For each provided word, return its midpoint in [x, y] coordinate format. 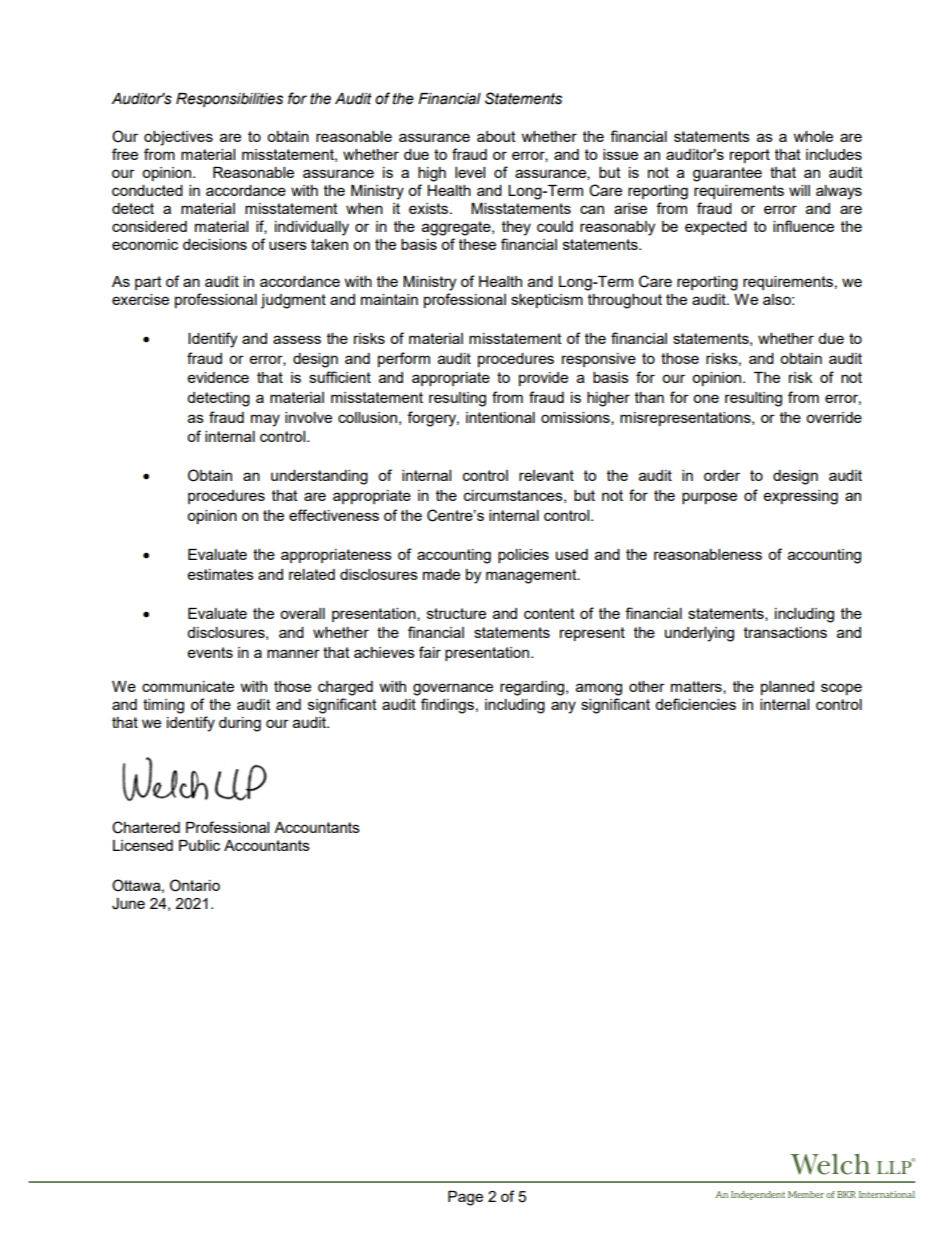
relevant [546, 475]
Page [465, 1198]
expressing [801, 497]
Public [199, 845]
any [563, 707]
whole [813, 136]
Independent [758, 1195]
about [496, 136]
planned [787, 688]
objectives [178, 138]
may [265, 420]
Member [806, 1194]
